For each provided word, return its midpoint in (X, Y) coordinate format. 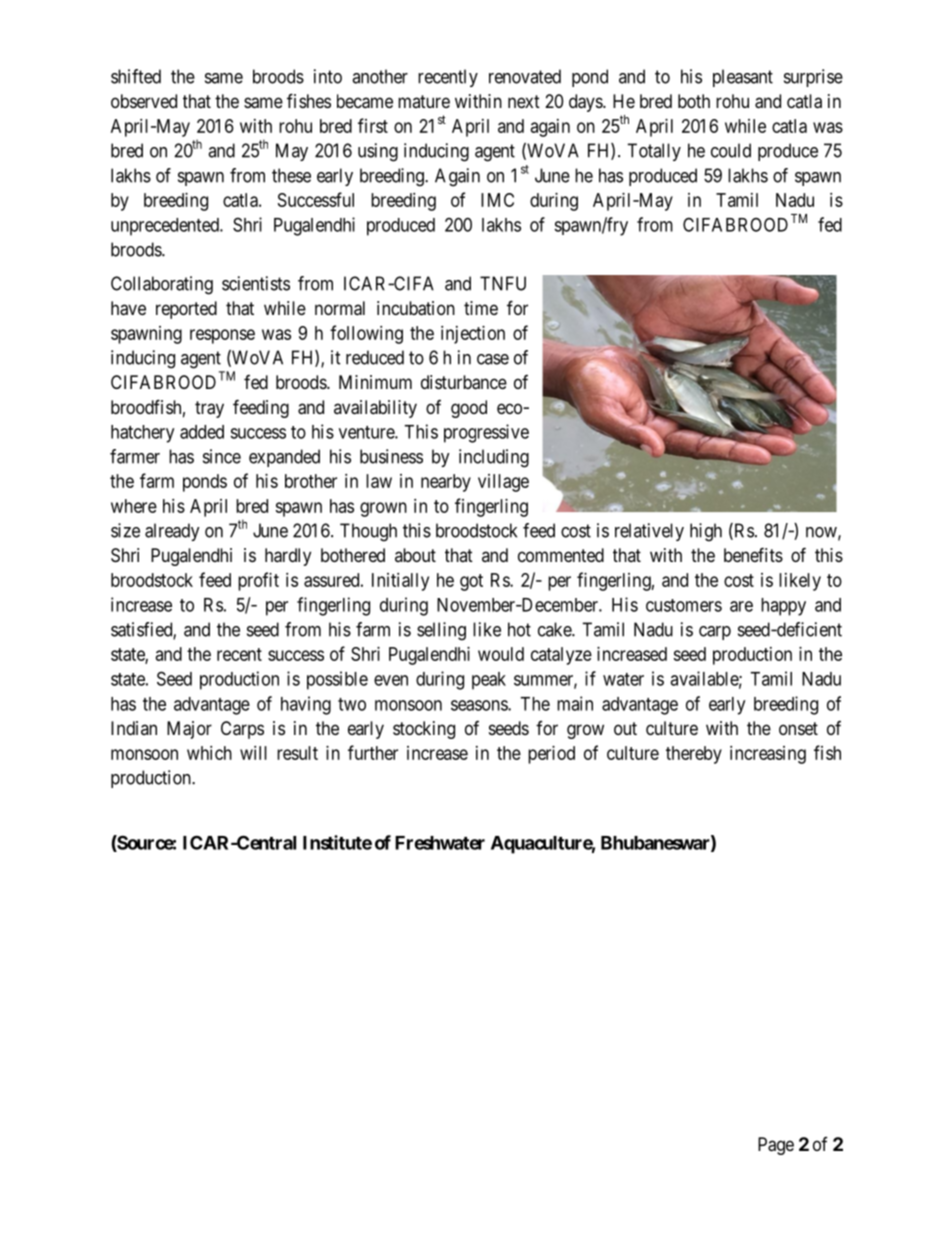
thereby (694, 755)
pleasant (743, 78)
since (222, 456)
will (253, 753)
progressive (486, 433)
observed (144, 101)
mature (424, 101)
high (706, 532)
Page (776, 1146)
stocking (424, 730)
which (209, 753)
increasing (768, 755)
